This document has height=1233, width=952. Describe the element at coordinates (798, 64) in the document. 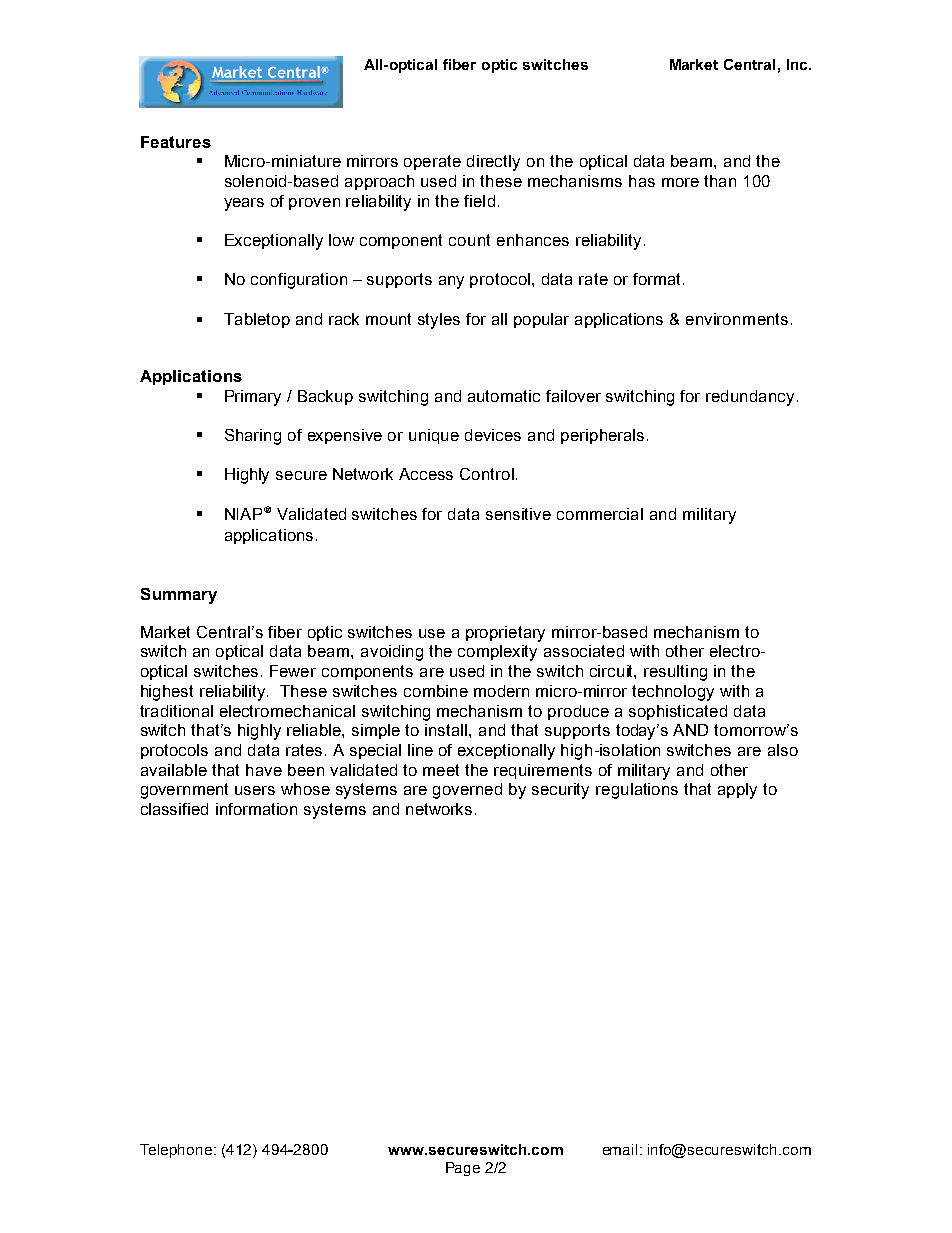

I see `Inc` at that location.
